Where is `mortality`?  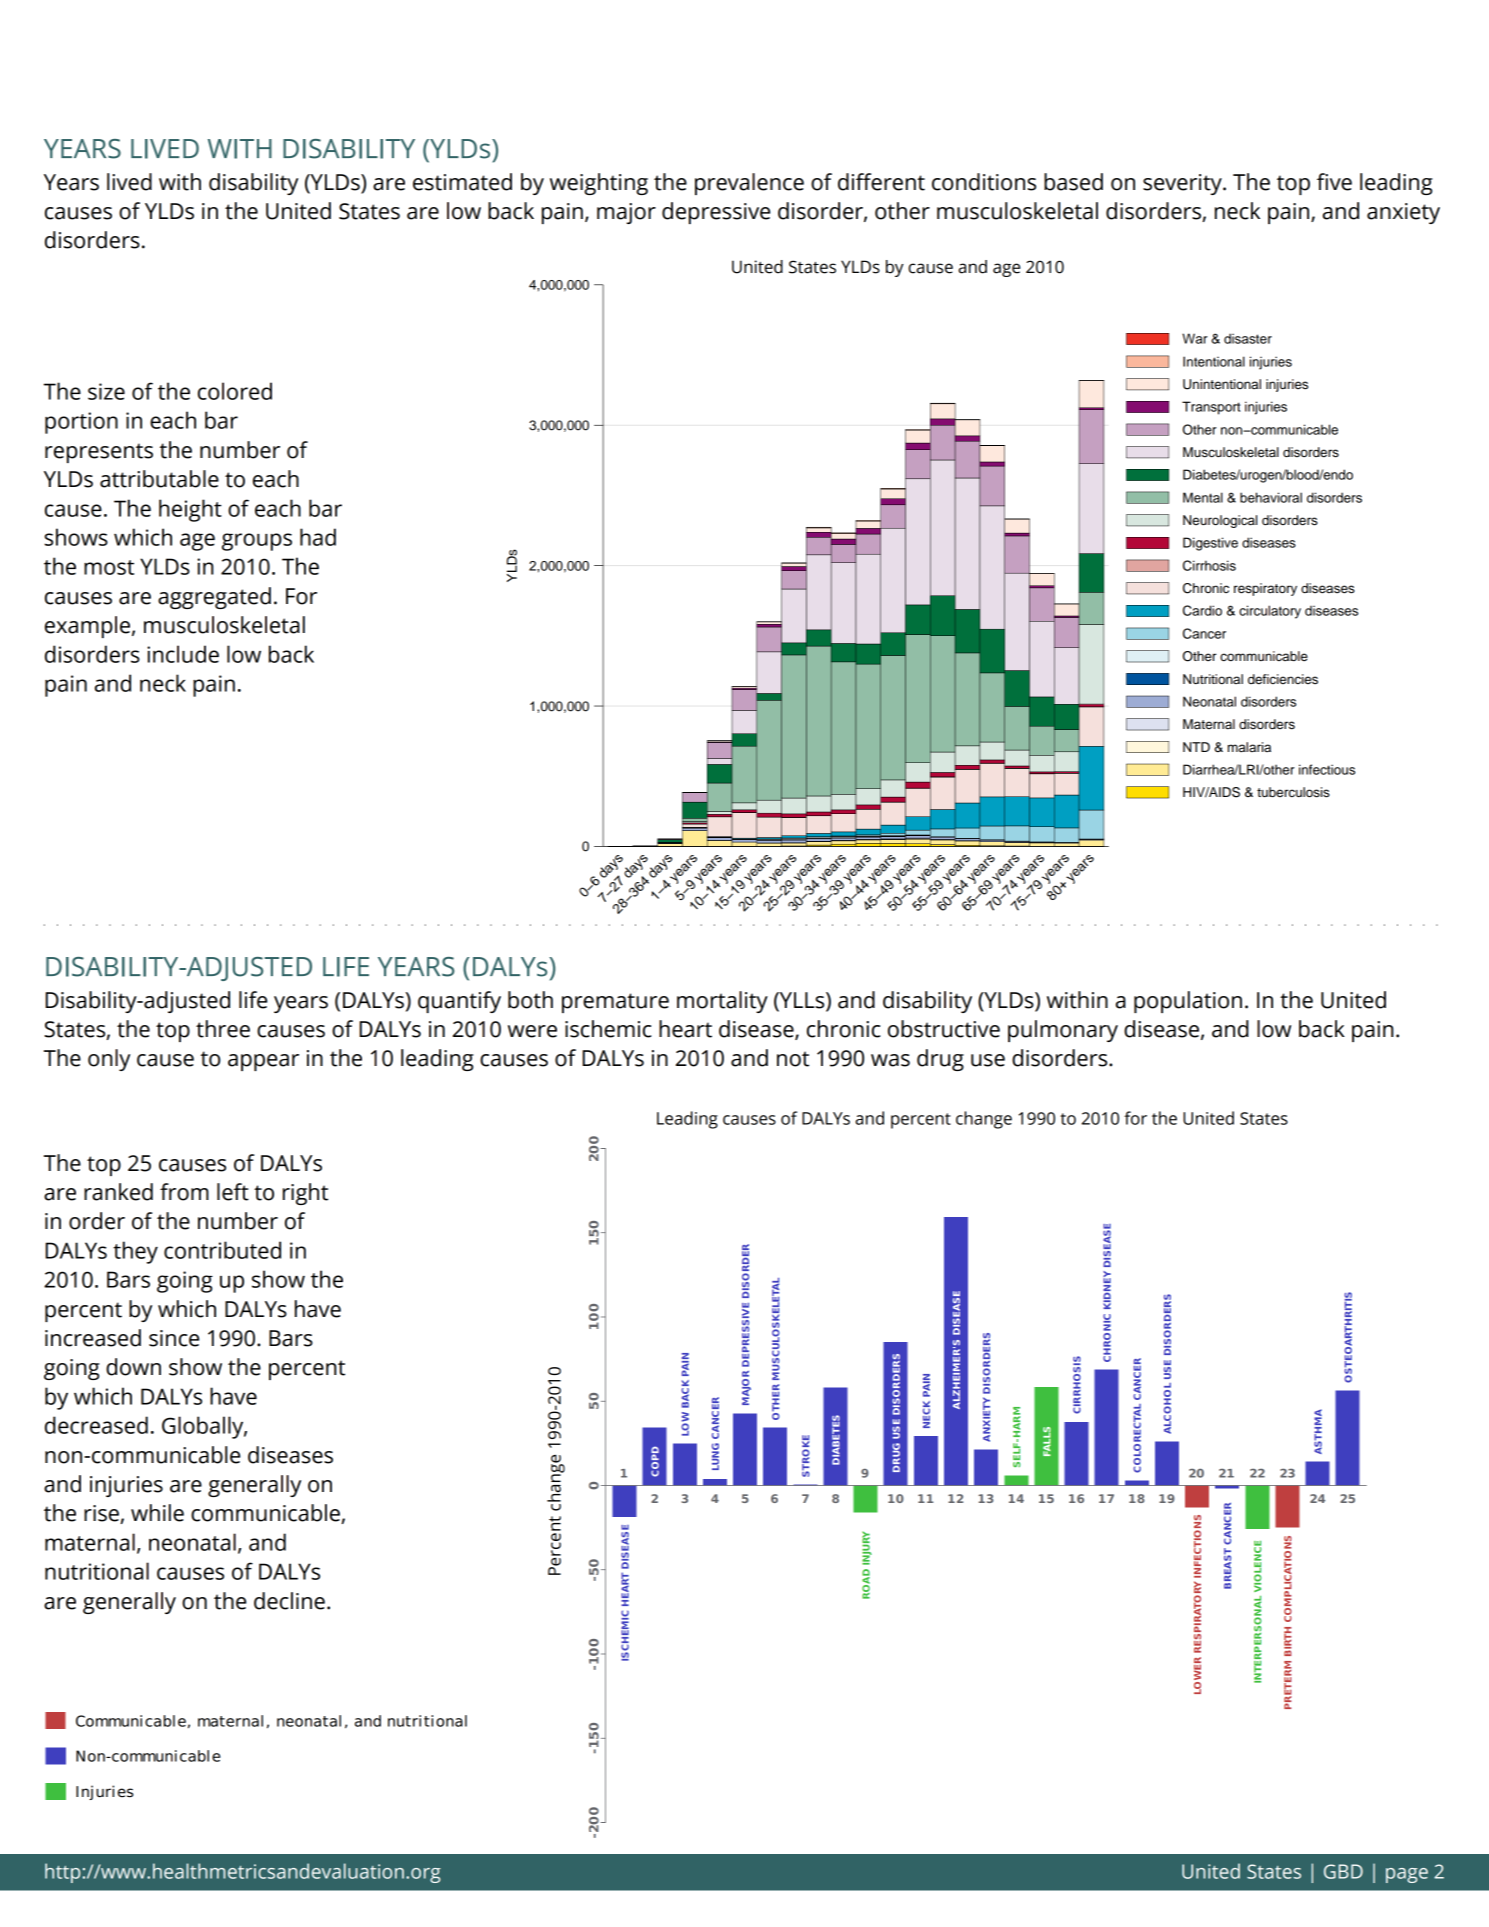 mortality is located at coordinates (722, 1002).
